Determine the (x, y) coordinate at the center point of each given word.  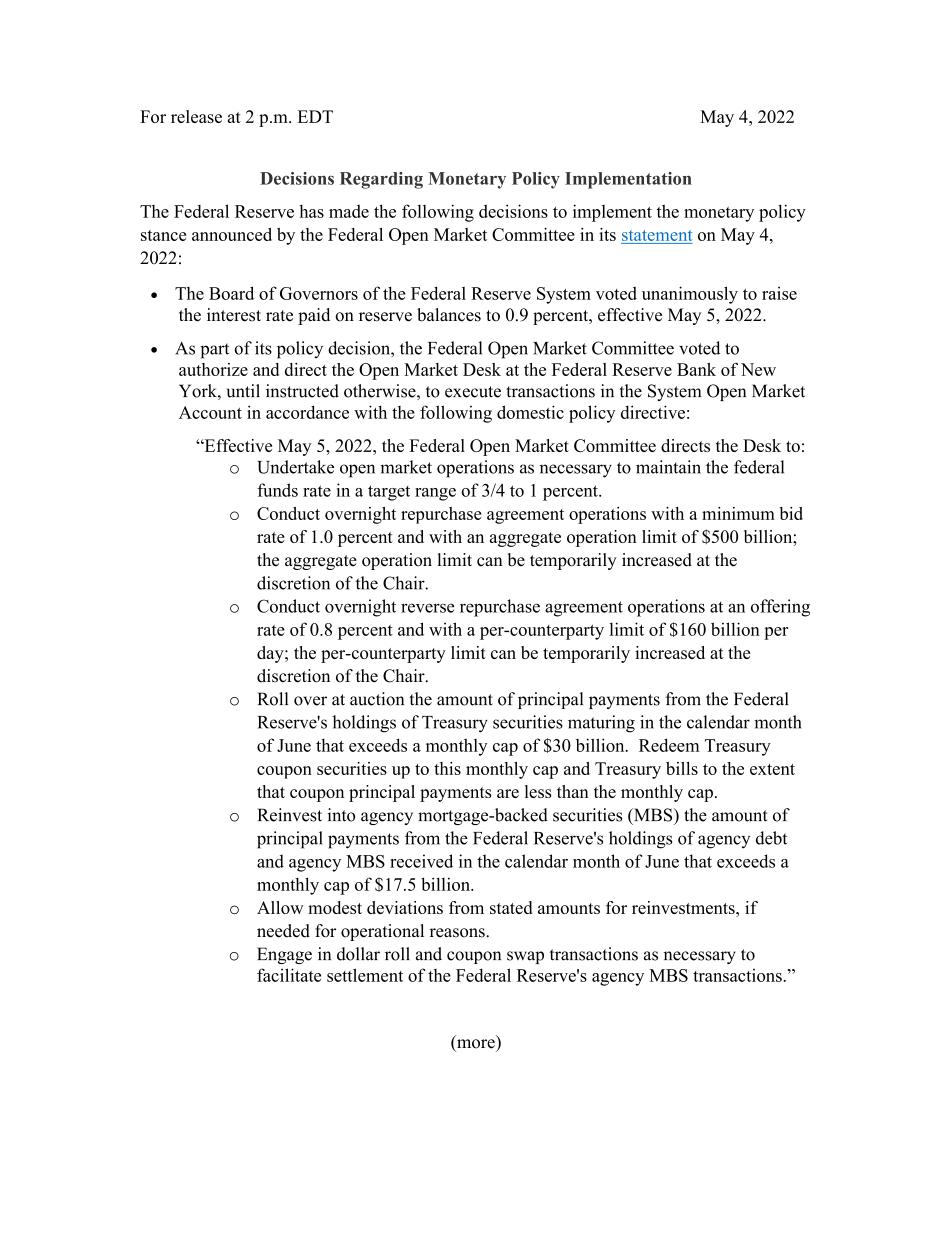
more (476, 1044)
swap (525, 957)
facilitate (289, 975)
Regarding (381, 180)
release (196, 116)
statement (657, 237)
